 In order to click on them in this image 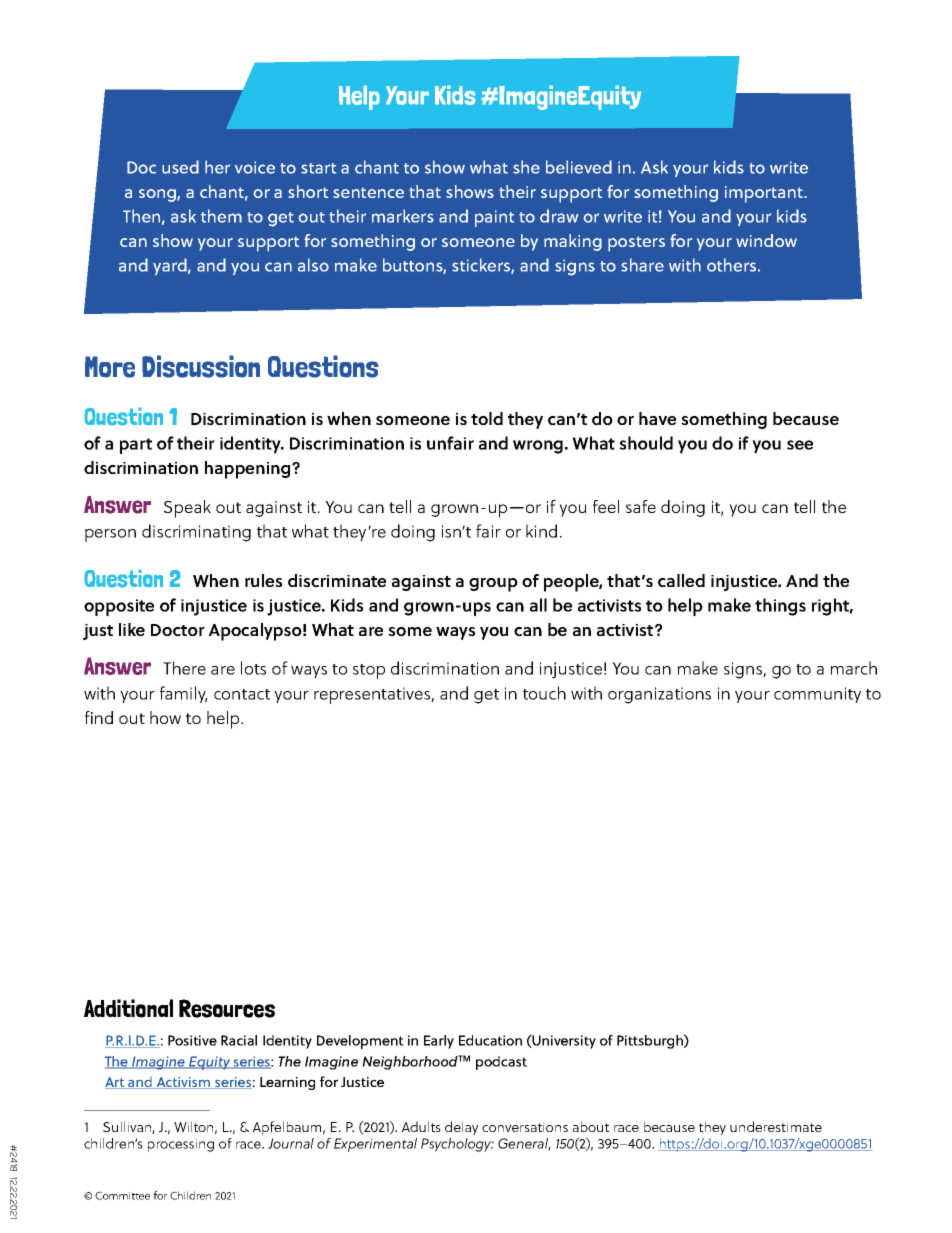, I will do `click(221, 216)`.
